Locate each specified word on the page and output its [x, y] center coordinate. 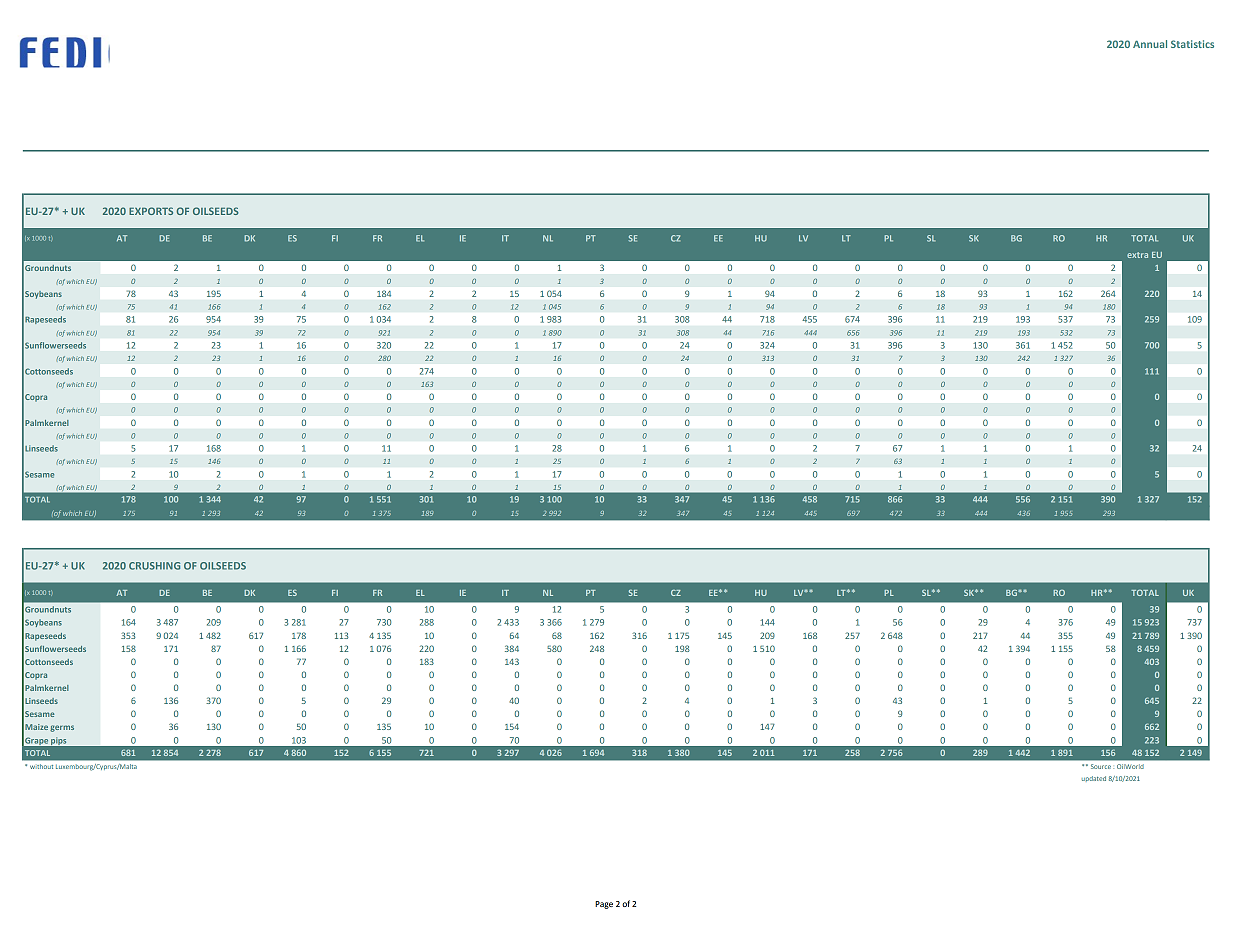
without [41, 767]
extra [1137, 255]
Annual [1150, 44]
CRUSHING [154, 566]
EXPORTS [151, 211]
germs [62, 728]
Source [1101, 766]
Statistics [1192, 44]
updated [1094, 779]
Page [604, 905]
